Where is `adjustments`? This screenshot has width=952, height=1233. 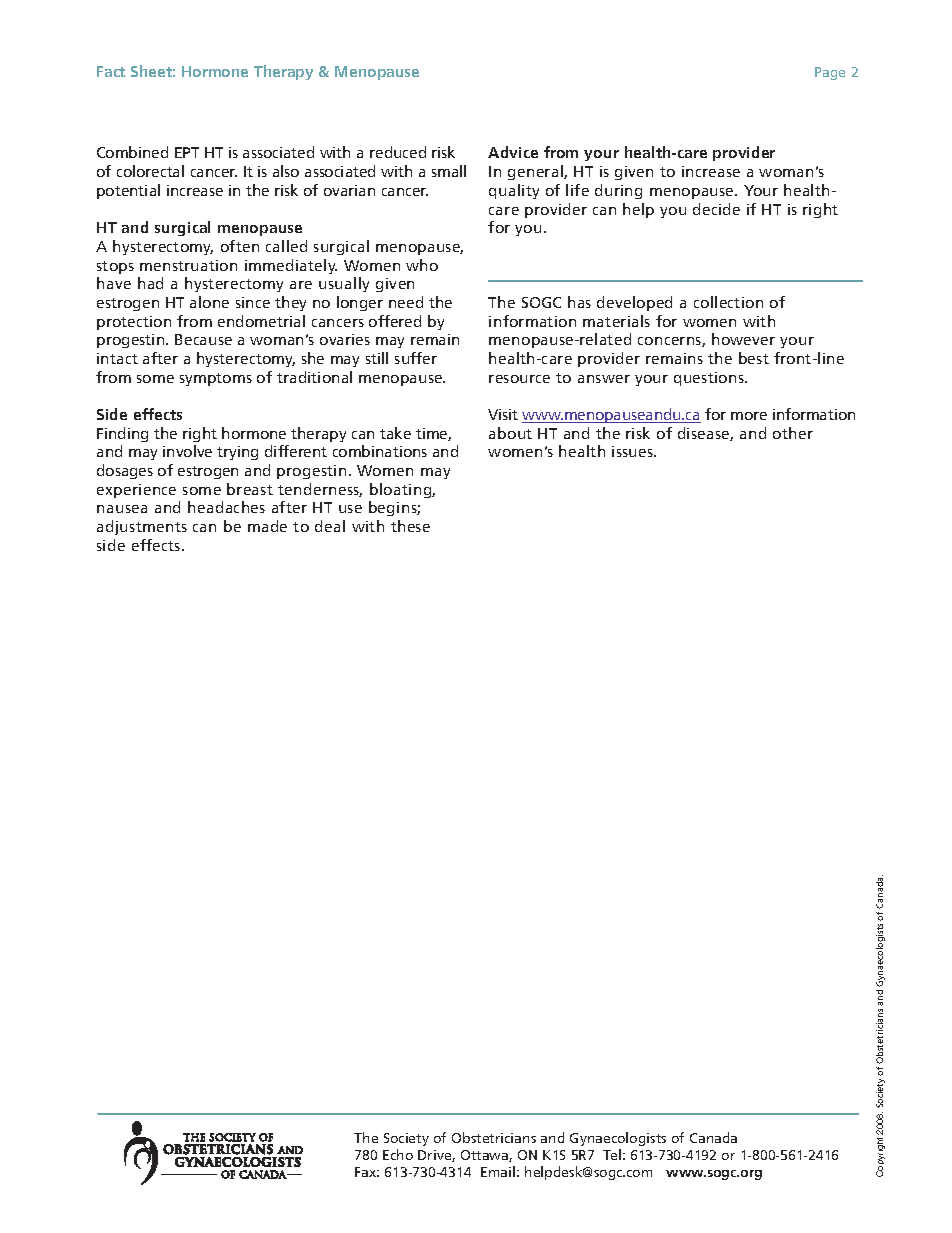
adjustments is located at coordinates (142, 527).
